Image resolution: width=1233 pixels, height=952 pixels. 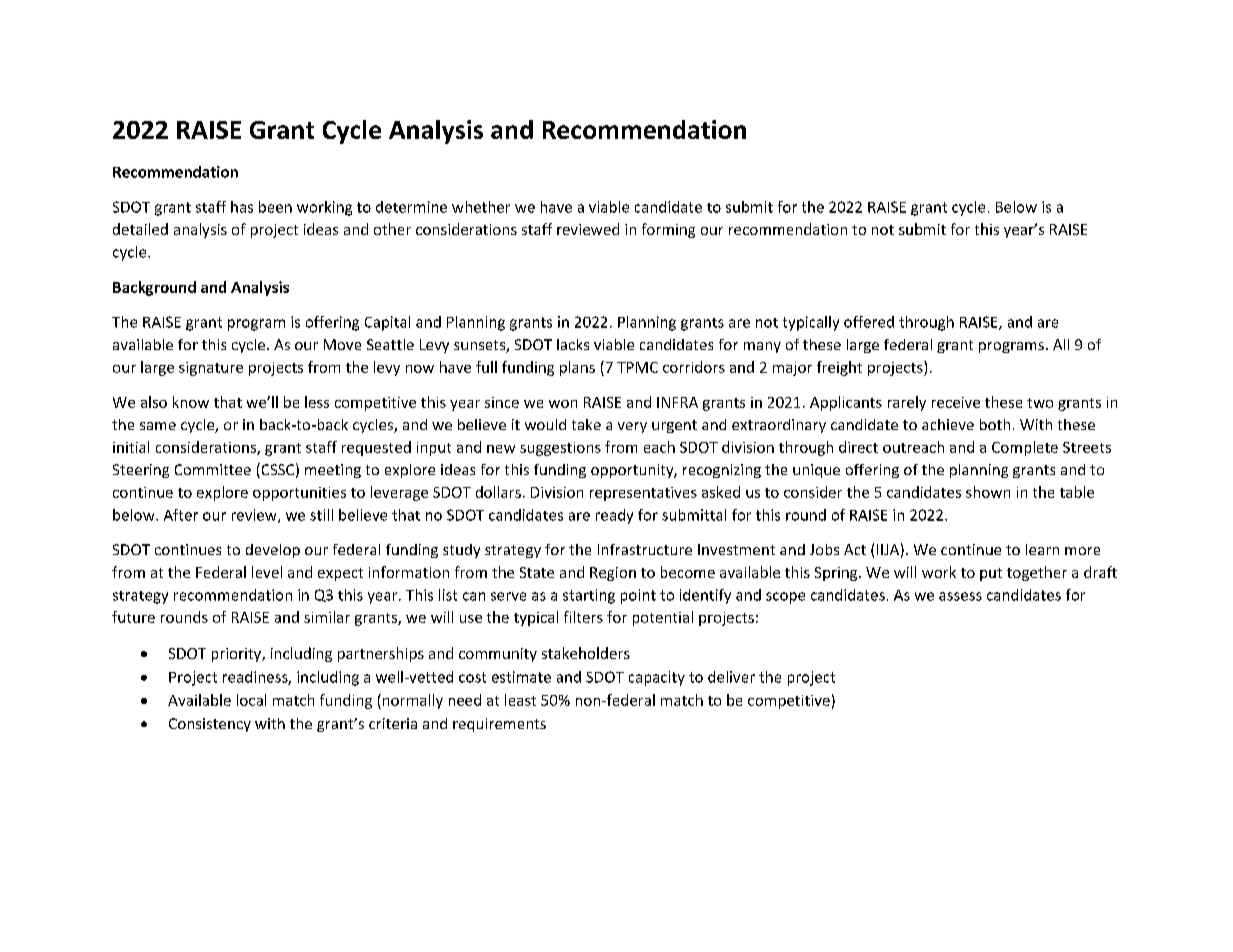 I want to click on offered, so click(x=869, y=322).
